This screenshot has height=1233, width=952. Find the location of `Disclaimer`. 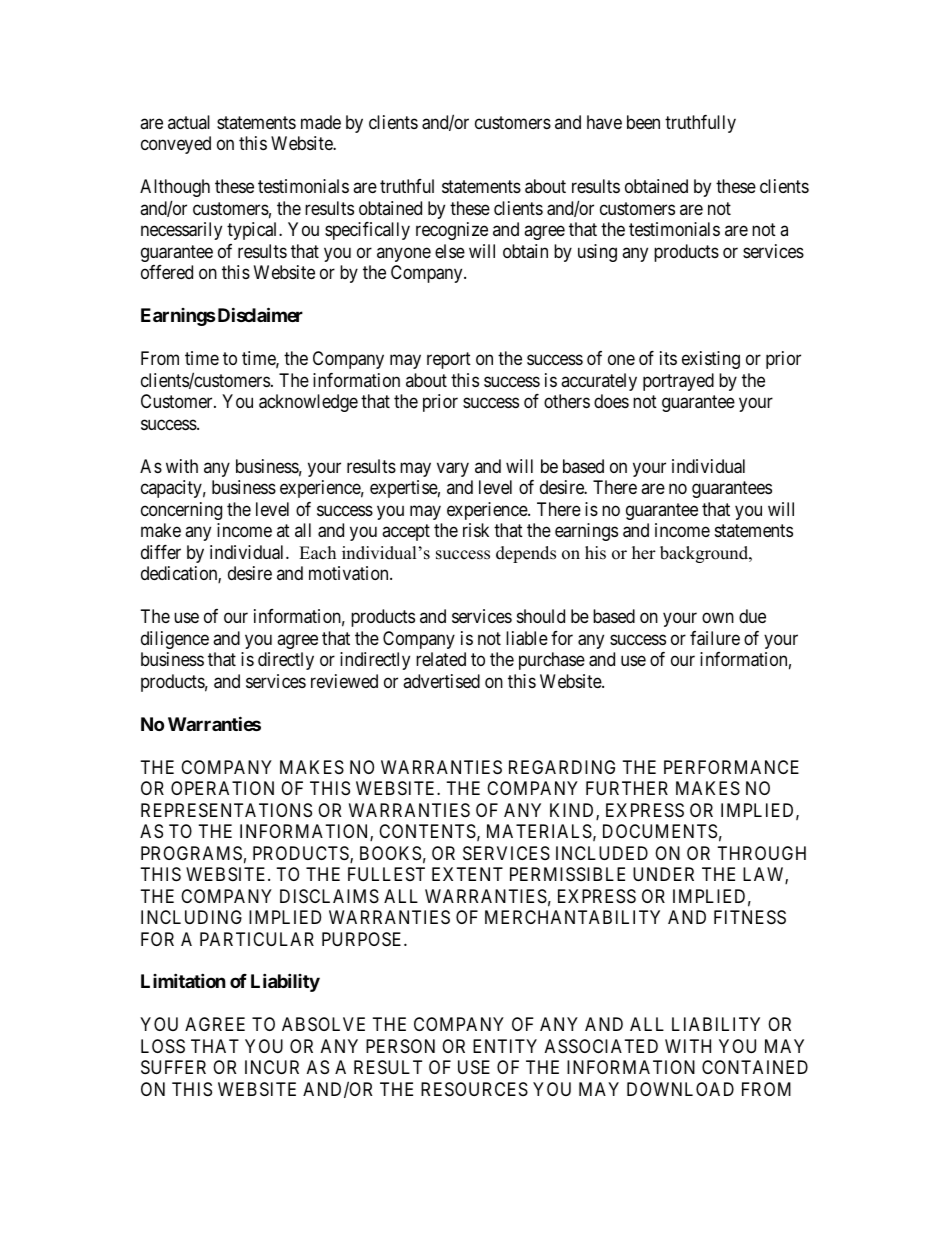

Disclaimer is located at coordinates (259, 314).
